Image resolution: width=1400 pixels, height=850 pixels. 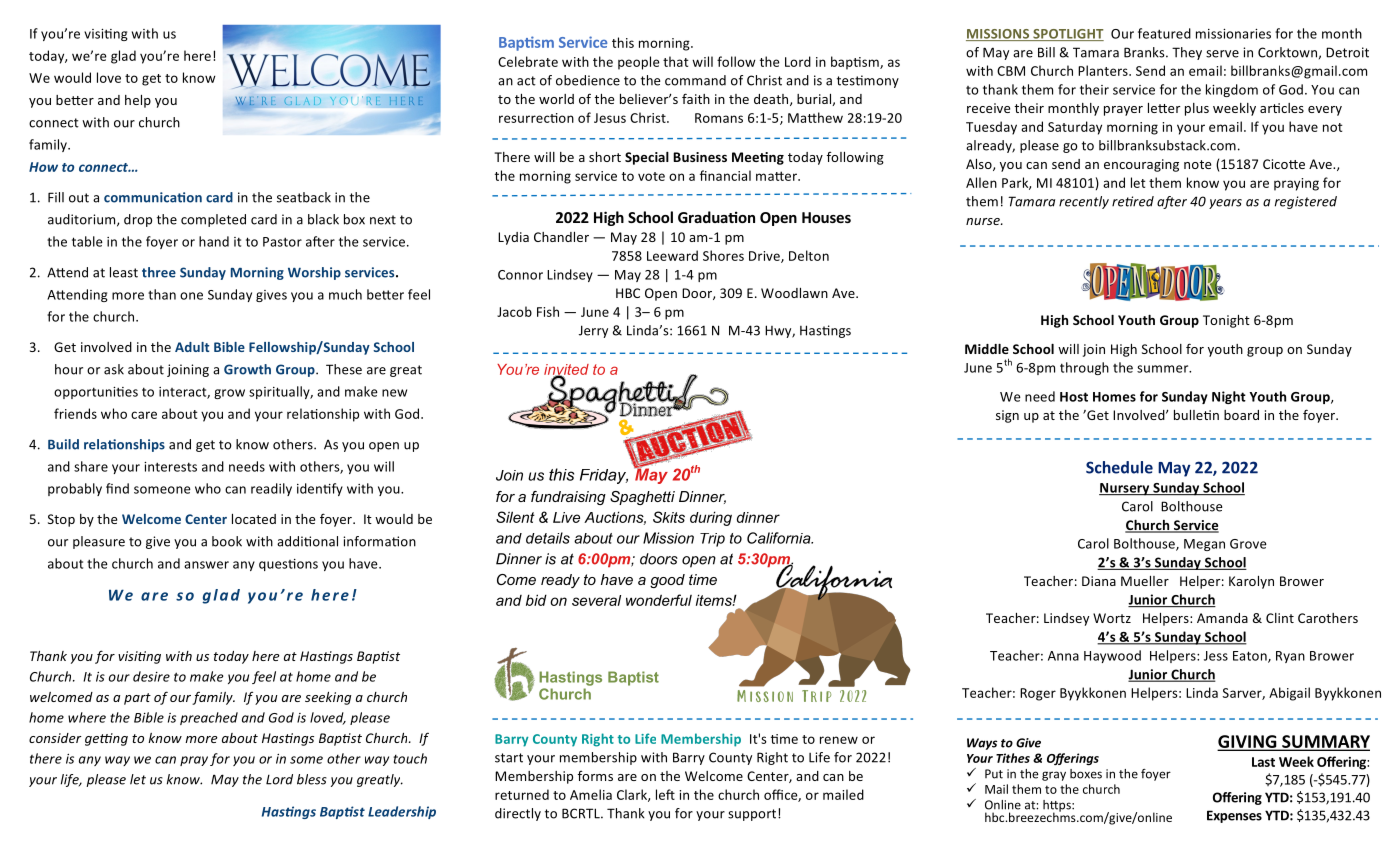 I want to click on left, so click(x=665, y=794).
